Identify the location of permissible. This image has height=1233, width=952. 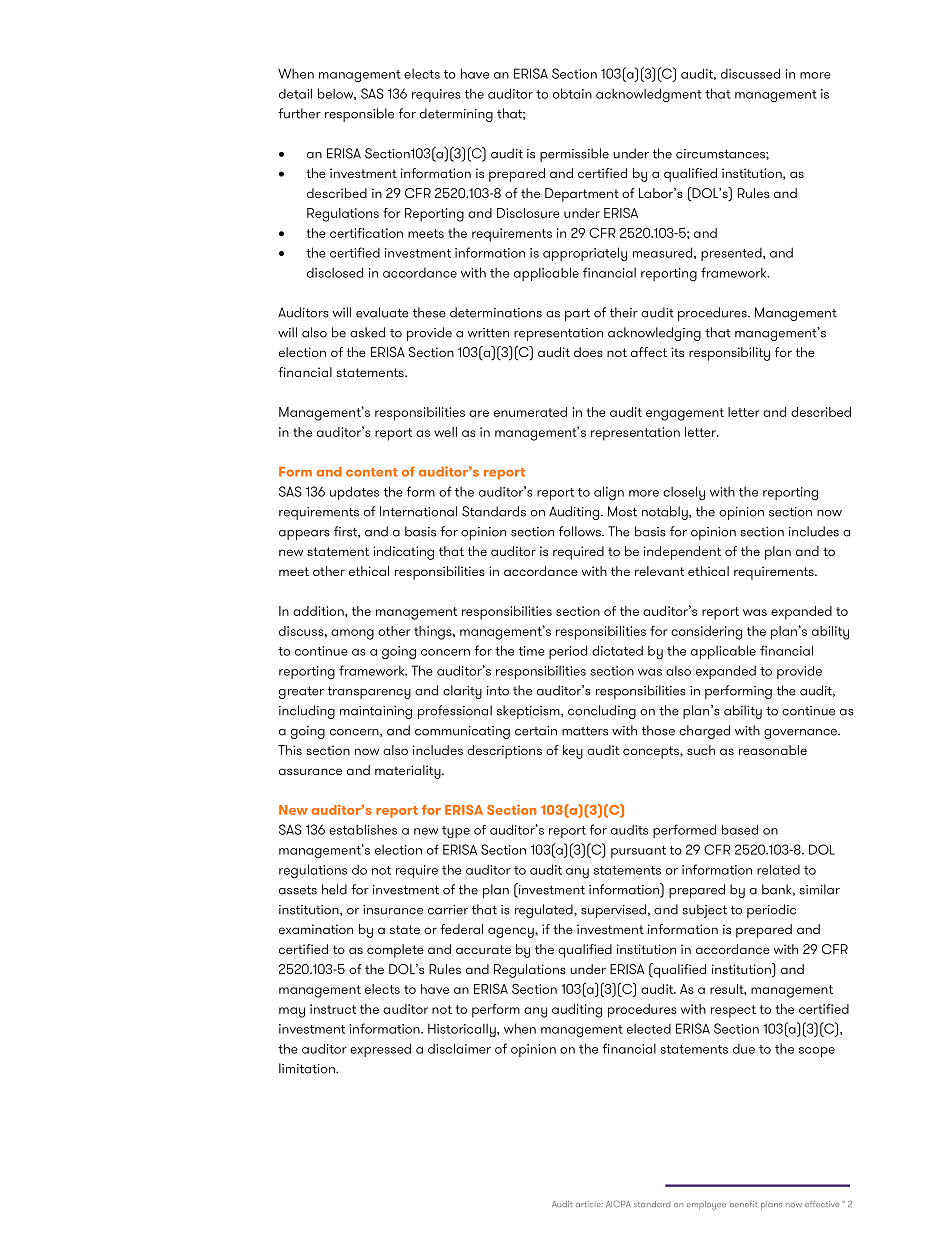
(574, 155).
